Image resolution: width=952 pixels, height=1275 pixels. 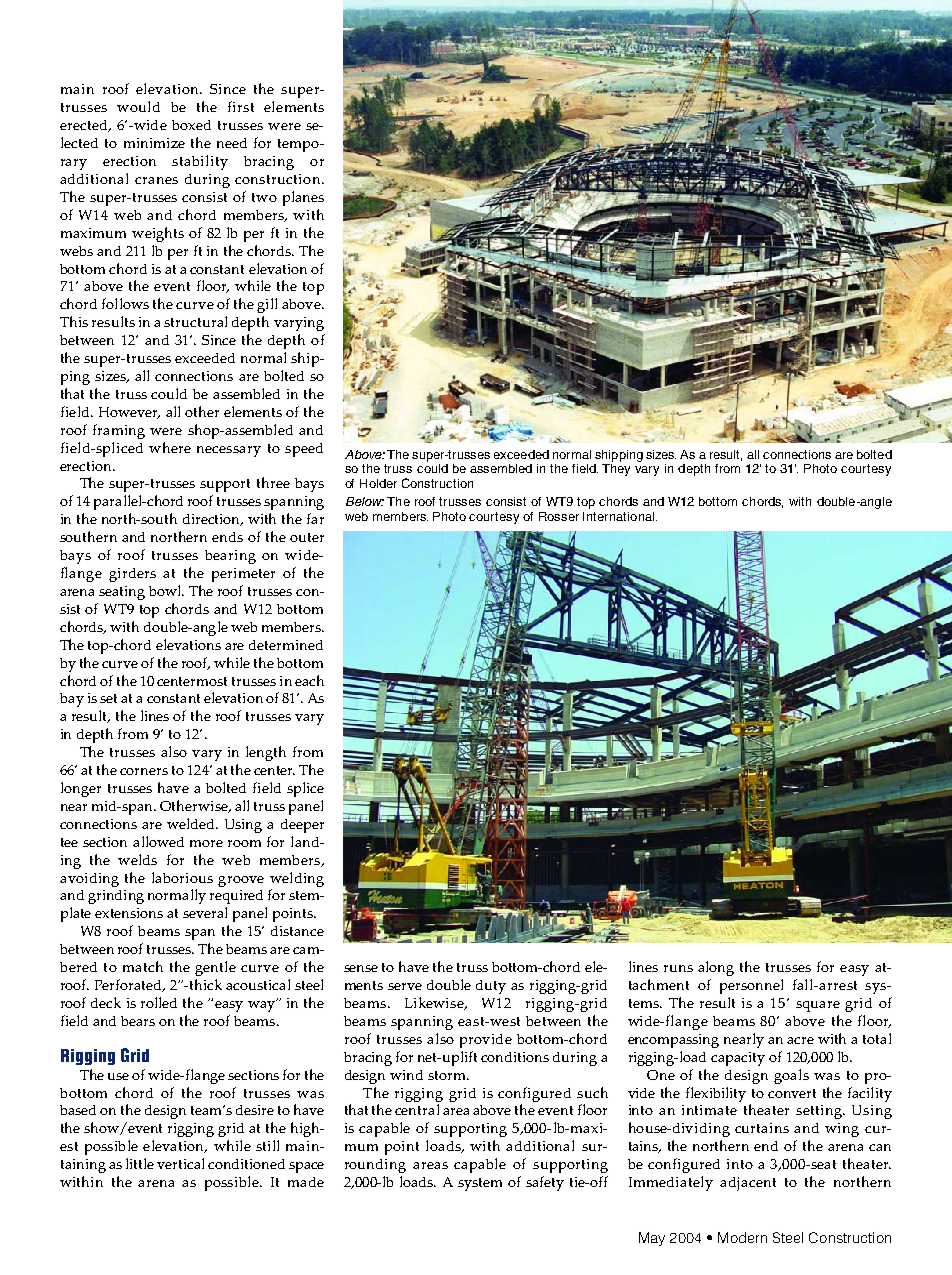 What do you see at coordinates (180, 1163) in the screenshot?
I see `vertical` at bounding box center [180, 1163].
